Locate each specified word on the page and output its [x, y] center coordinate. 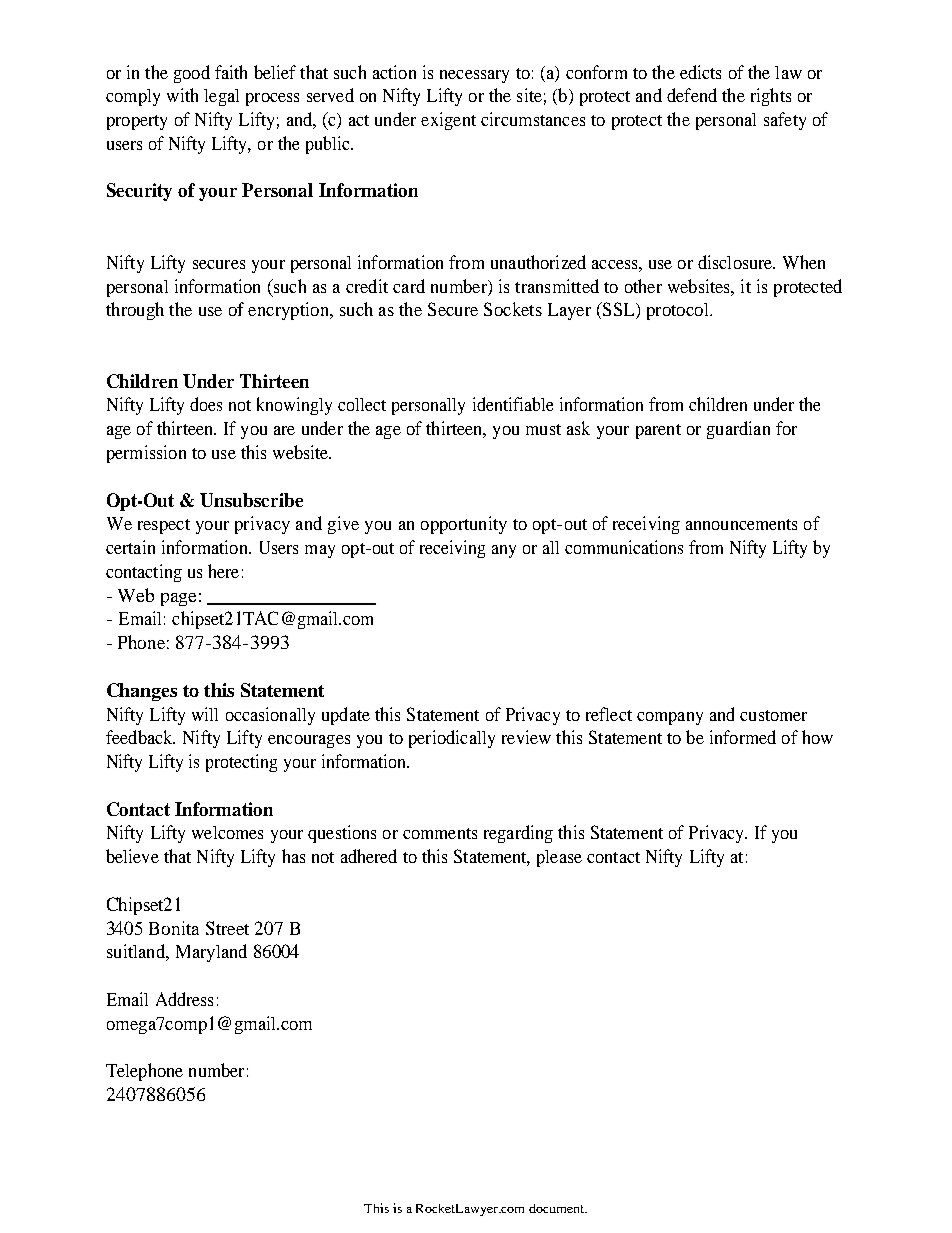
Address [184, 999]
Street [227, 928]
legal [221, 97]
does [206, 404]
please [559, 858]
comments [440, 833]
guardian [738, 430]
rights [771, 97]
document [558, 1208]
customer [773, 715]
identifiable [513, 404]
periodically [452, 739]
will [205, 714]
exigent [448, 121]
